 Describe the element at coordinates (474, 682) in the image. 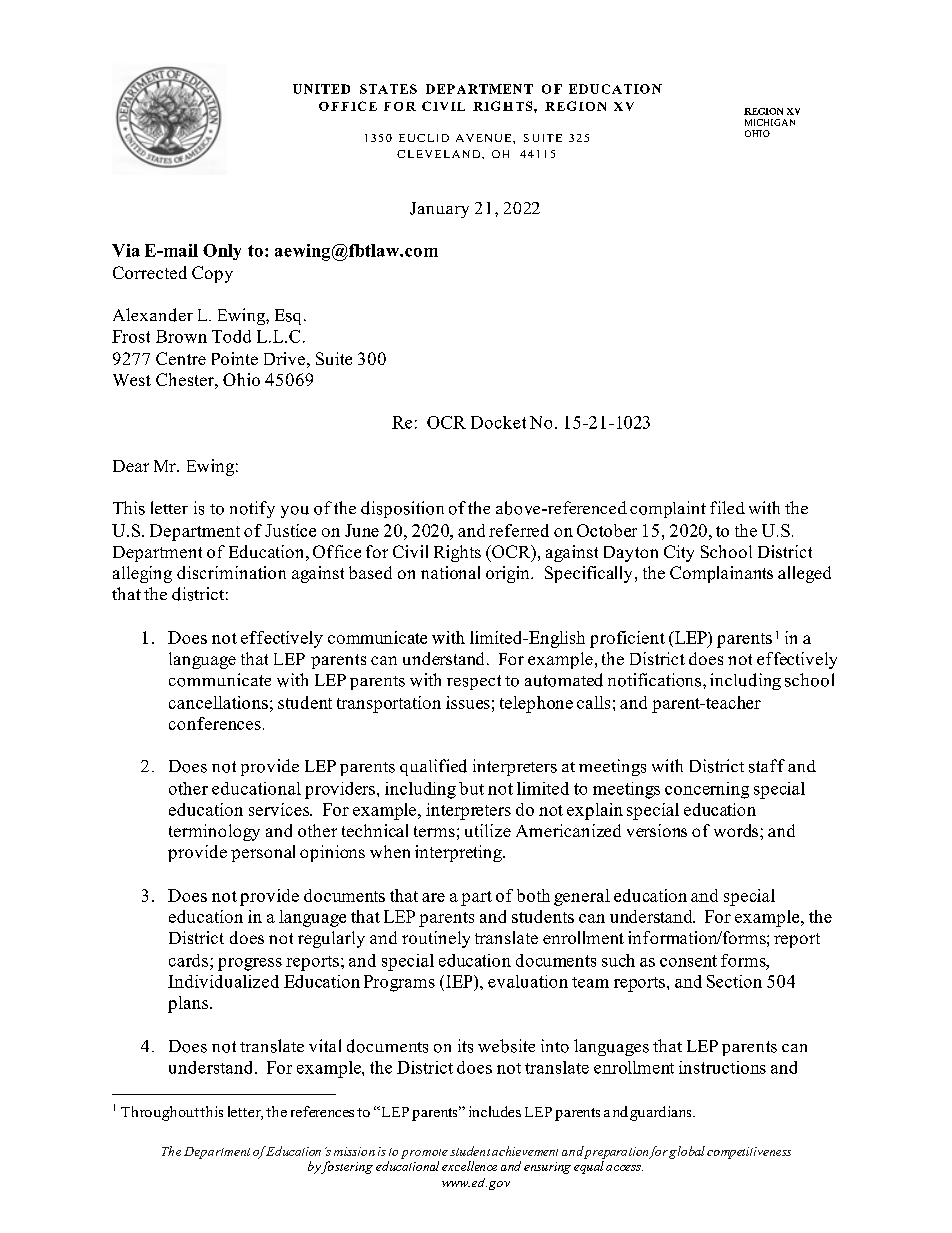

I see `respect` at that location.
